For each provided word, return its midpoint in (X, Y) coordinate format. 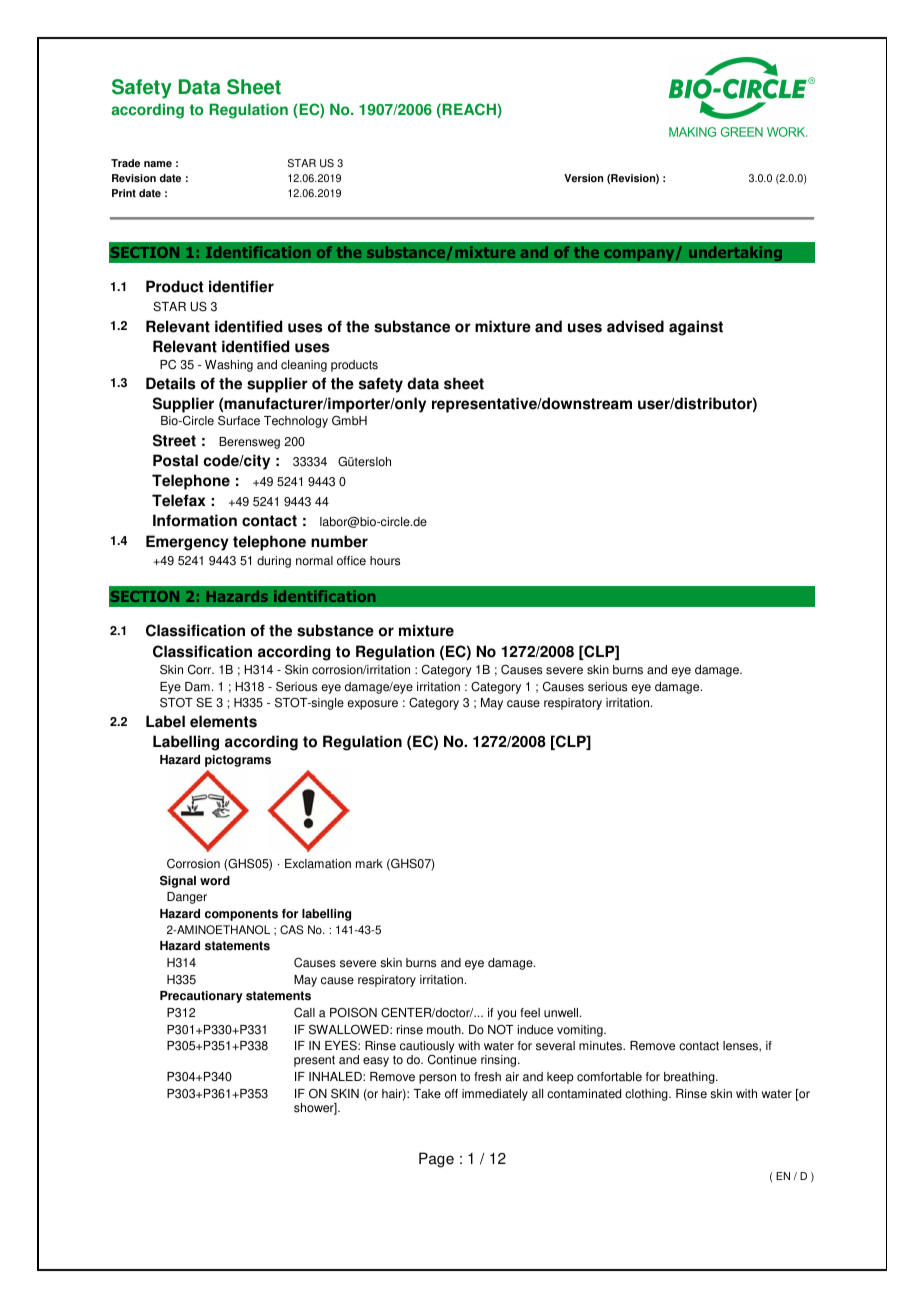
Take (427, 1094)
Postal (175, 460)
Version (583, 178)
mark (369, 864)
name (158, 164)
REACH (469, 110)
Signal (178, 881)
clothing (647, 1095)
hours (385, 561)
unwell (562, 1013)
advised (635, 326)
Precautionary (201, 997)
